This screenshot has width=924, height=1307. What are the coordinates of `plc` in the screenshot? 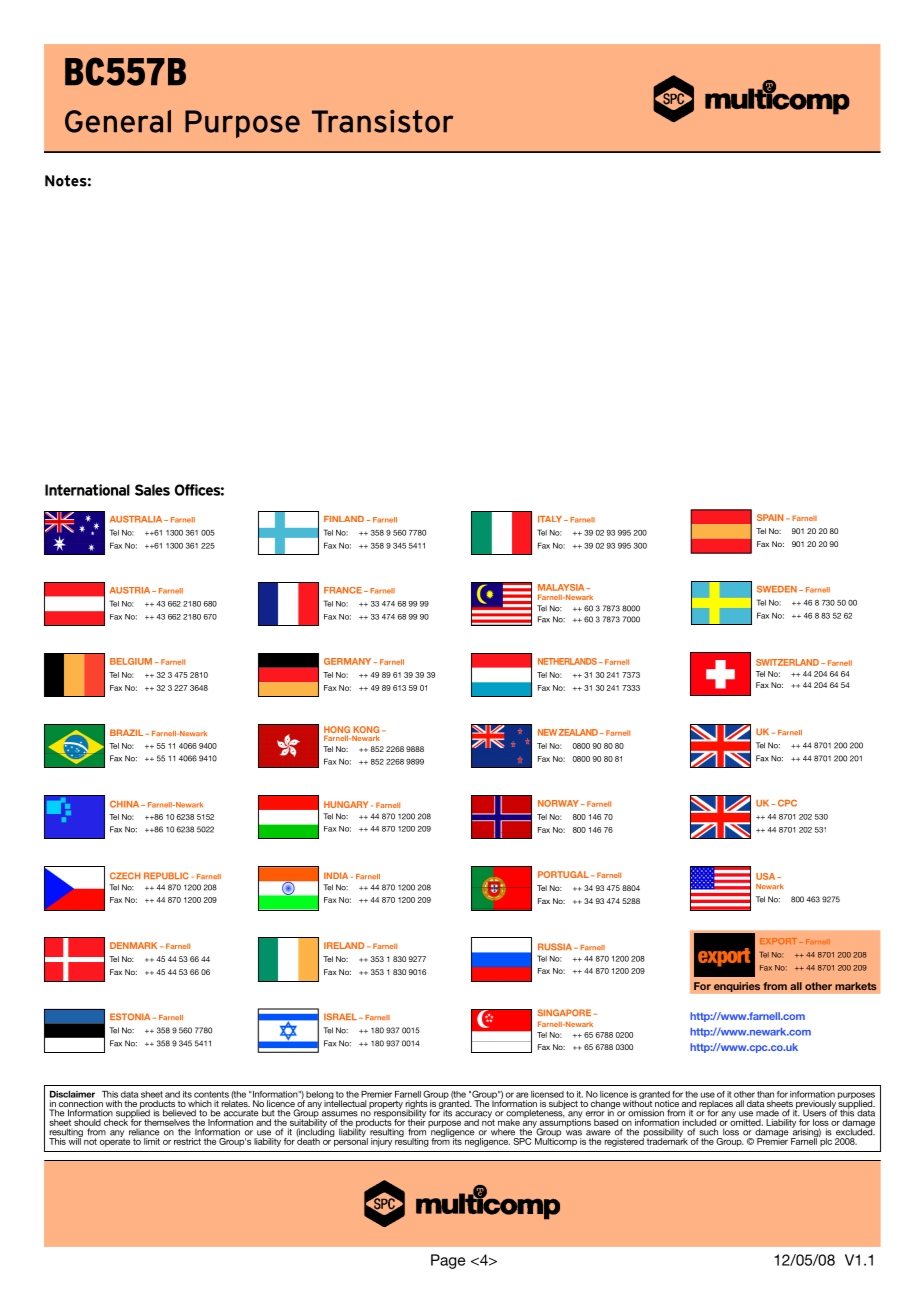 It's located at (825, 1141).
